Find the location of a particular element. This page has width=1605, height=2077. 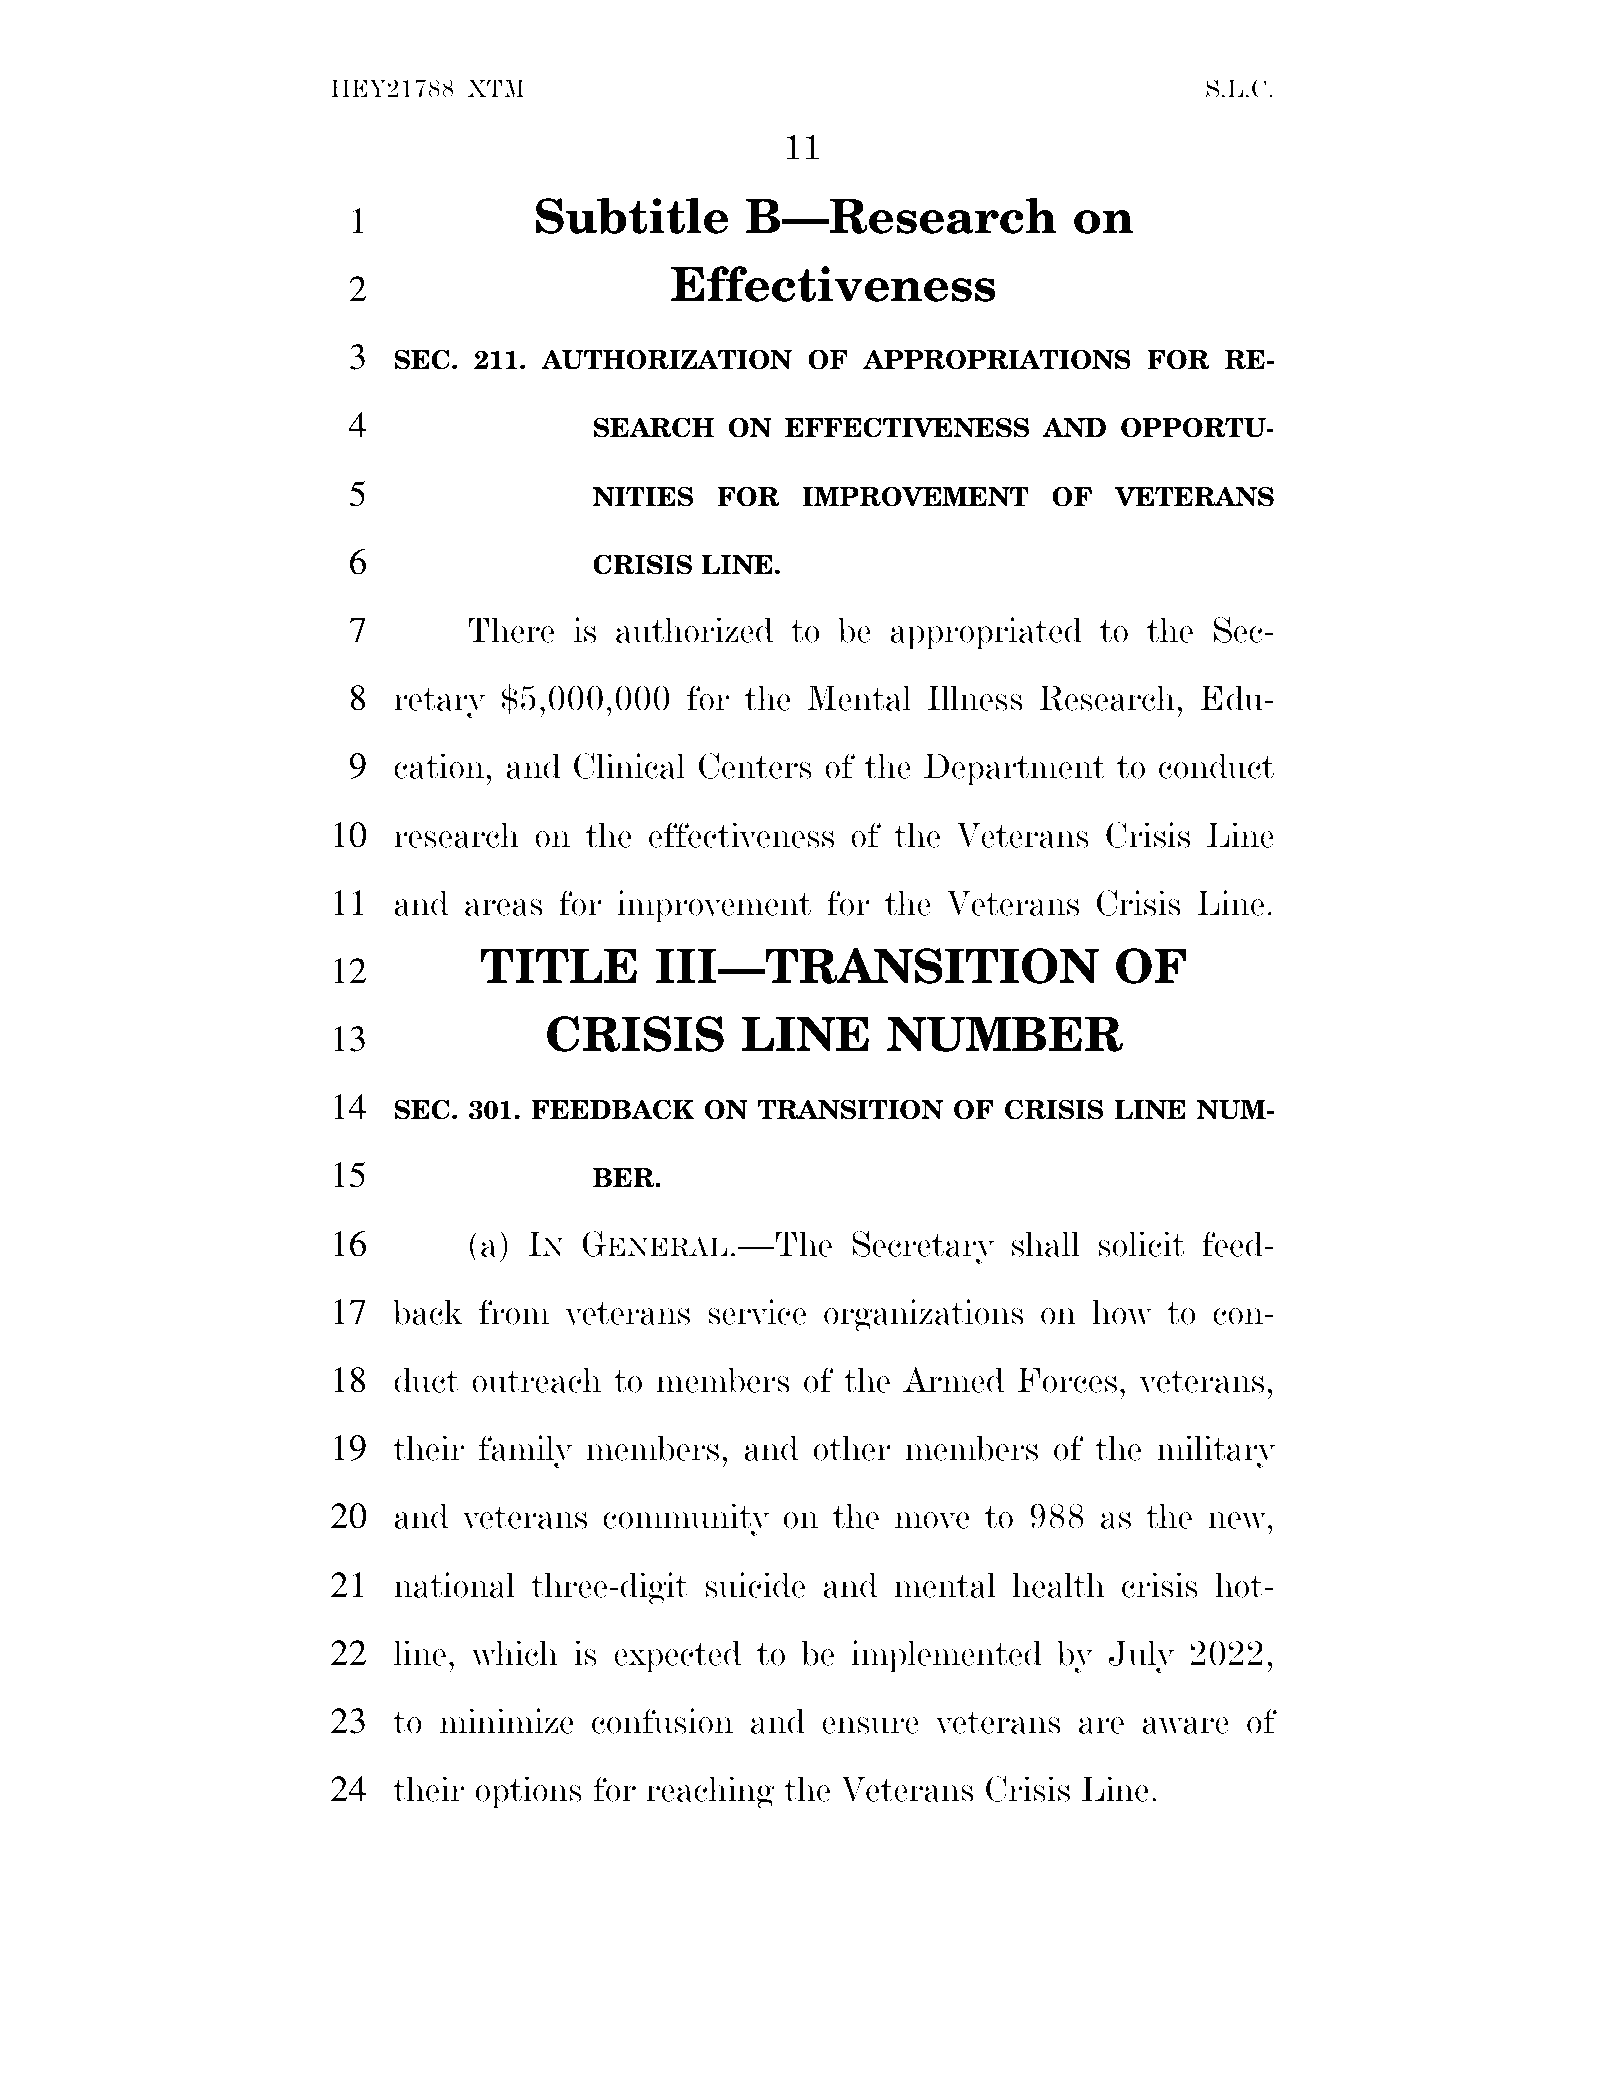

There is located at coordinates (511, 630).
